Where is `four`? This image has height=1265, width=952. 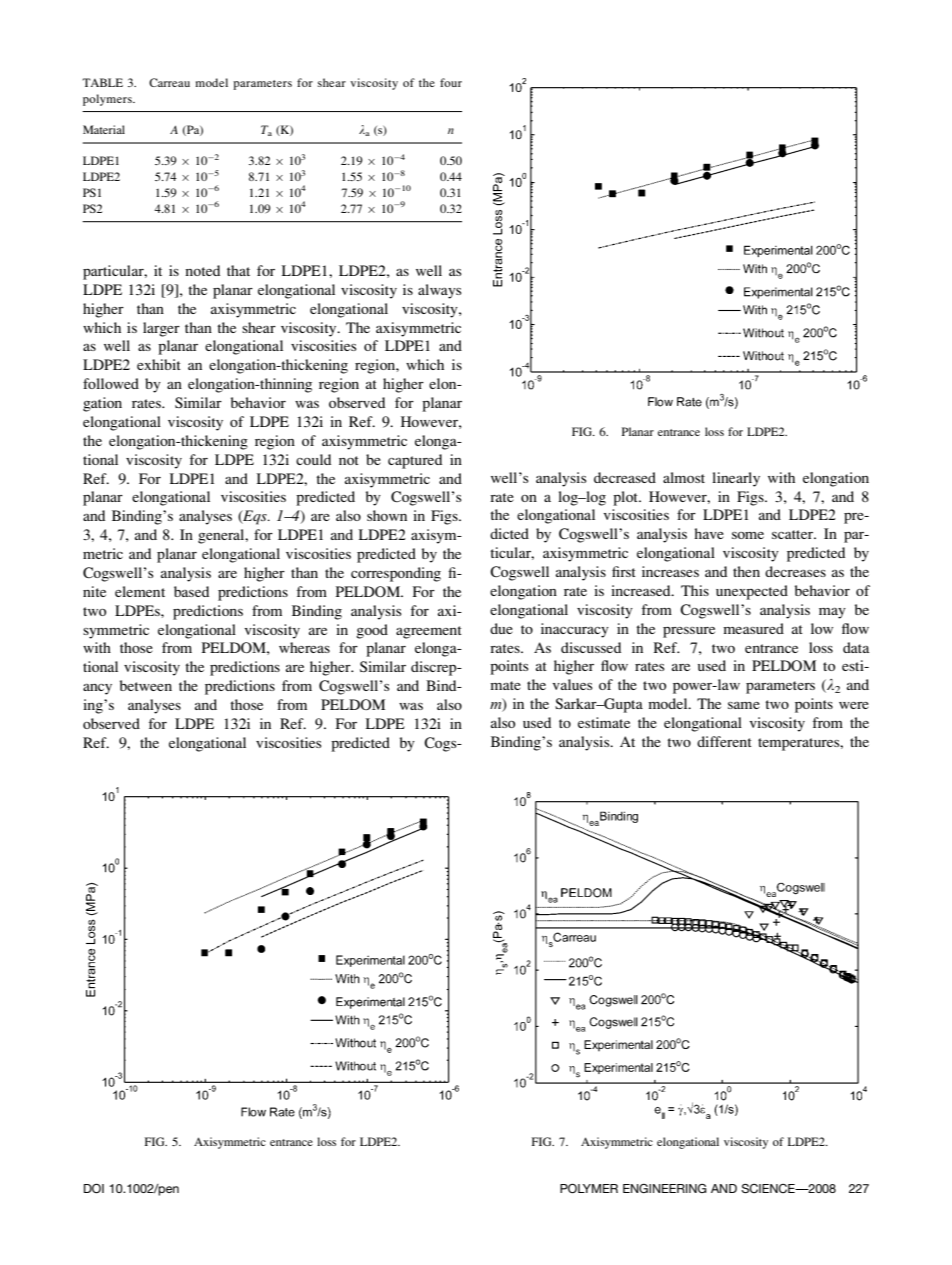
four is located at coordinates (451, 82).
